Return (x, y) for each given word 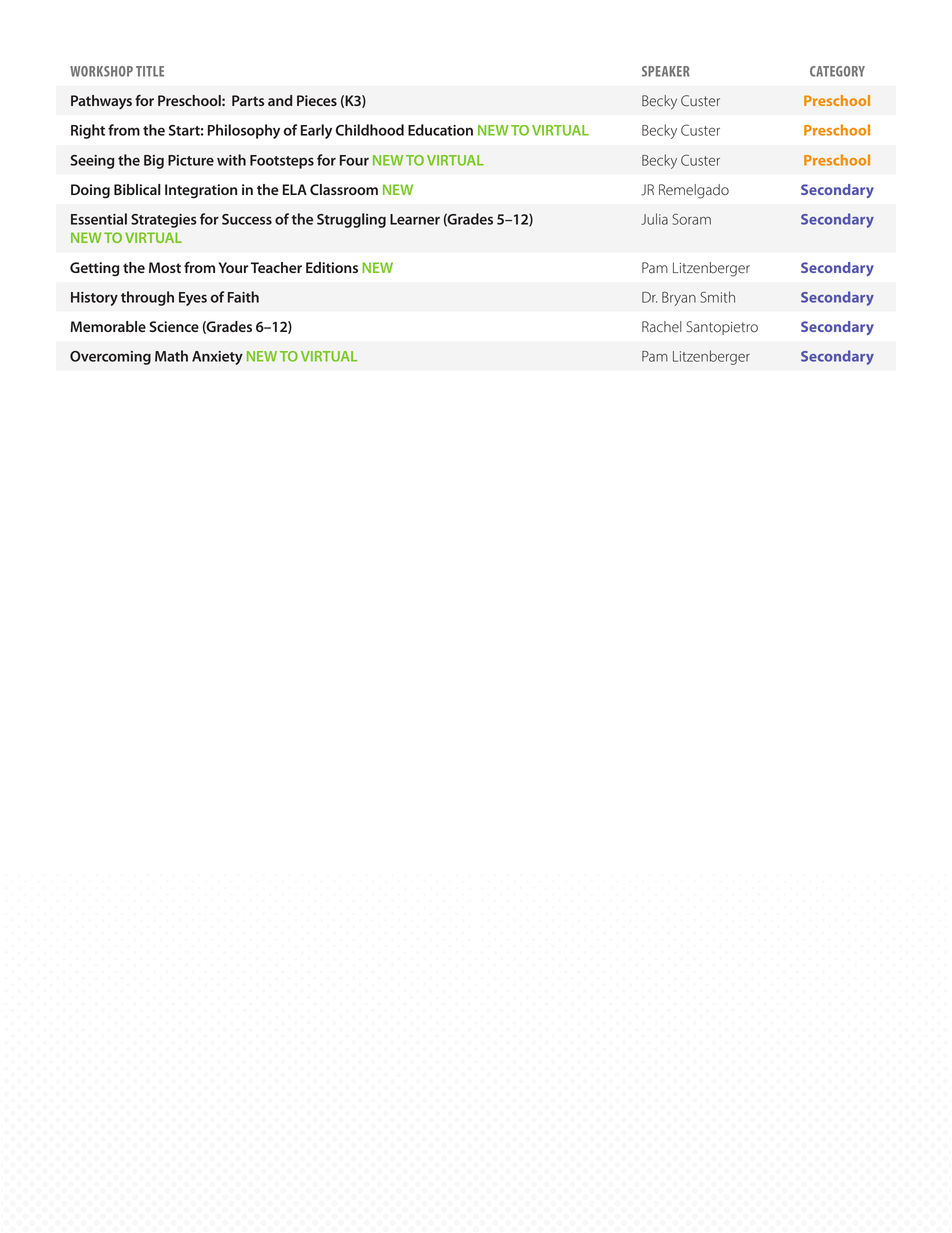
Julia (654, 219)
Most (165, 267)
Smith (717, 297)
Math (171, 356)
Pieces (317, 100)
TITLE (150, 71)
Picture (191, 160)
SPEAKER (665, 71)
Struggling (351, 220)
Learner (415, 219)
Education (440, 130)
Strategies (164, 221)
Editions (332, 267)
